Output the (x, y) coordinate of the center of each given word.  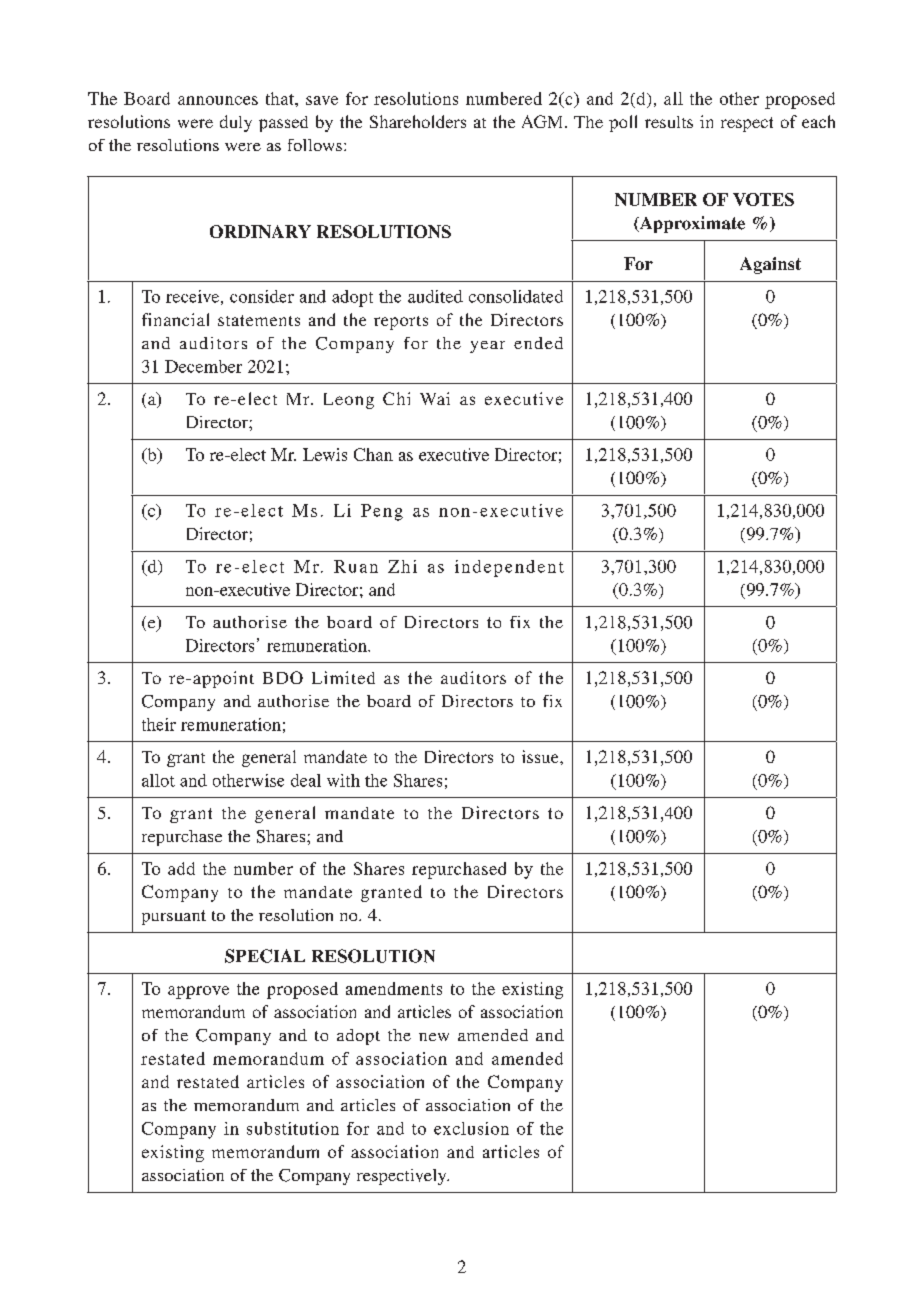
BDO (283, 677)
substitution (293, 1128)
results (669, 122)
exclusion (471, 1128)
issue (541, 756)
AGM (544, 121)
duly (236, 123)
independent (509, 568)
